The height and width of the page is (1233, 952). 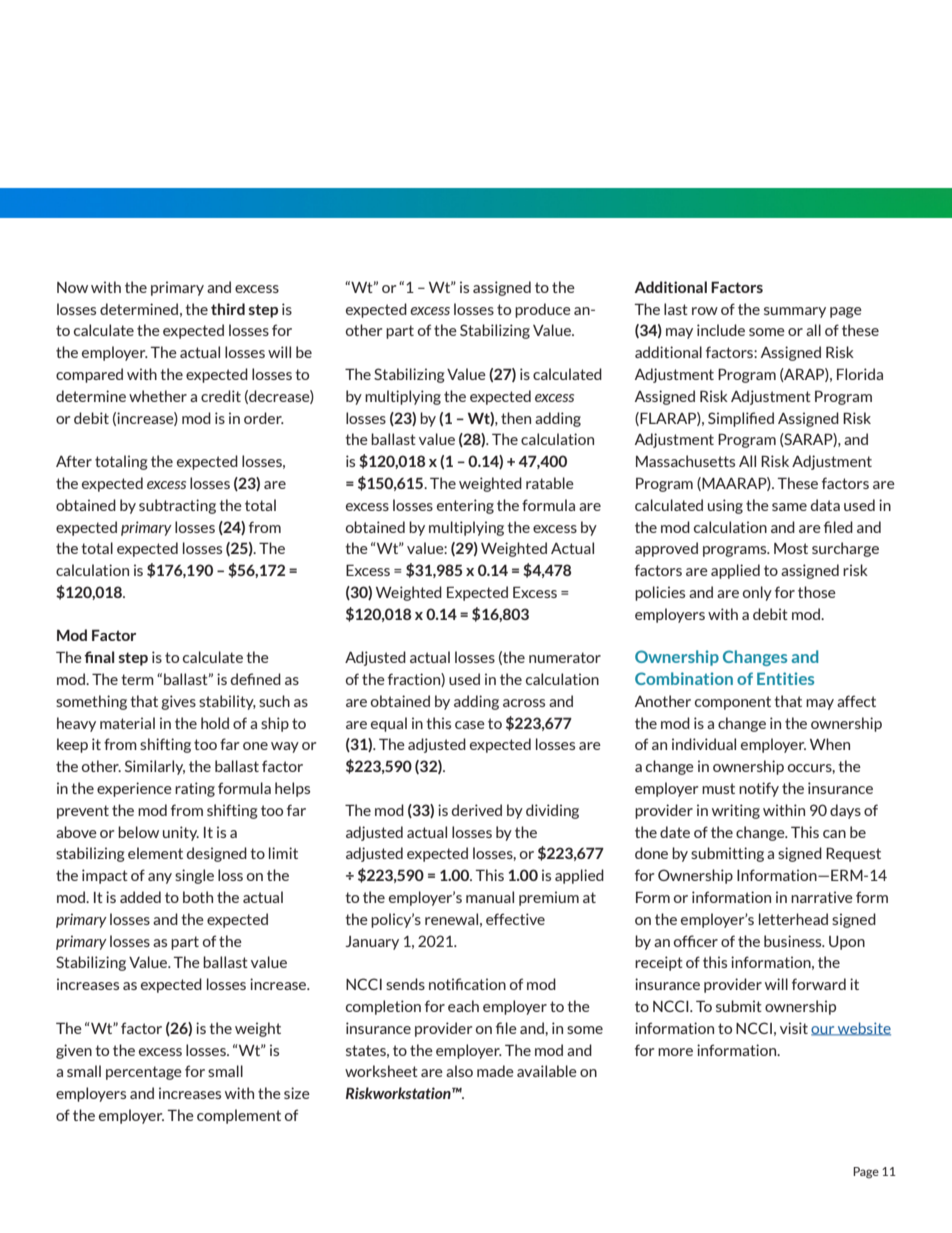 I want to click on percentage, so click(x=144, y=1073).
